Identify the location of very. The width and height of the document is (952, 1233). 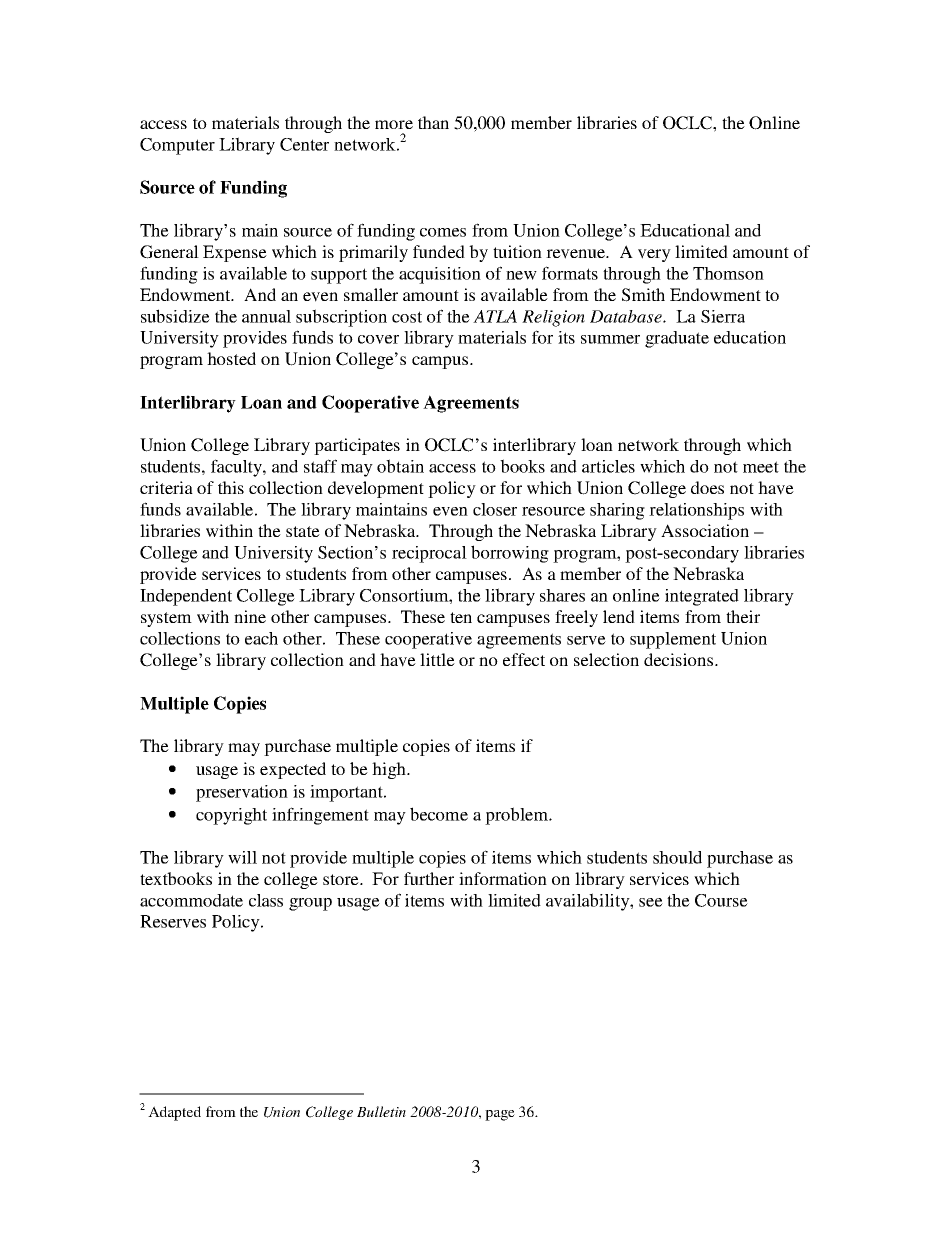
(654, 255).
